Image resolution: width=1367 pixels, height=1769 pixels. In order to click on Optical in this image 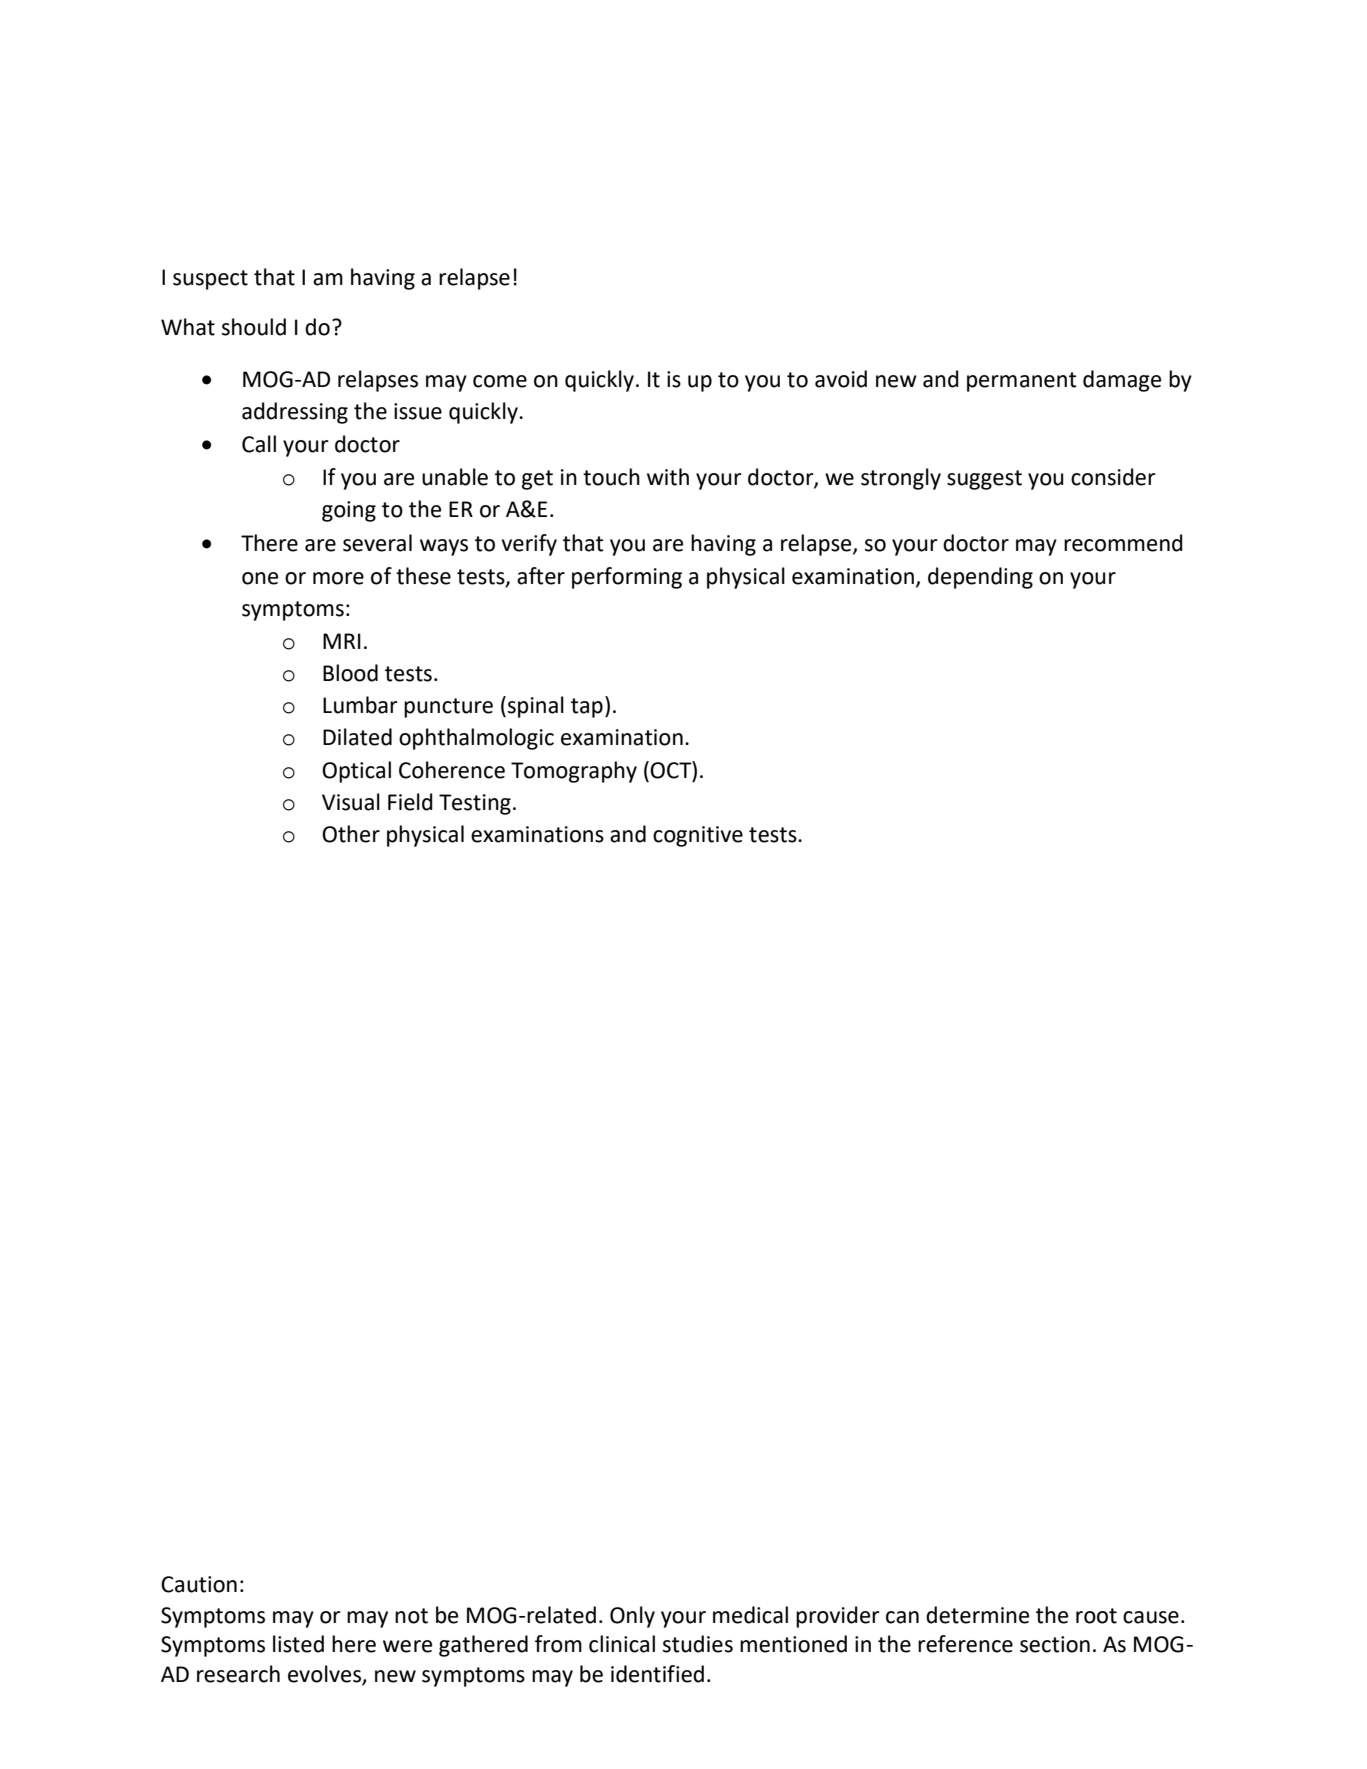, I will do `click(356, 772)`.
